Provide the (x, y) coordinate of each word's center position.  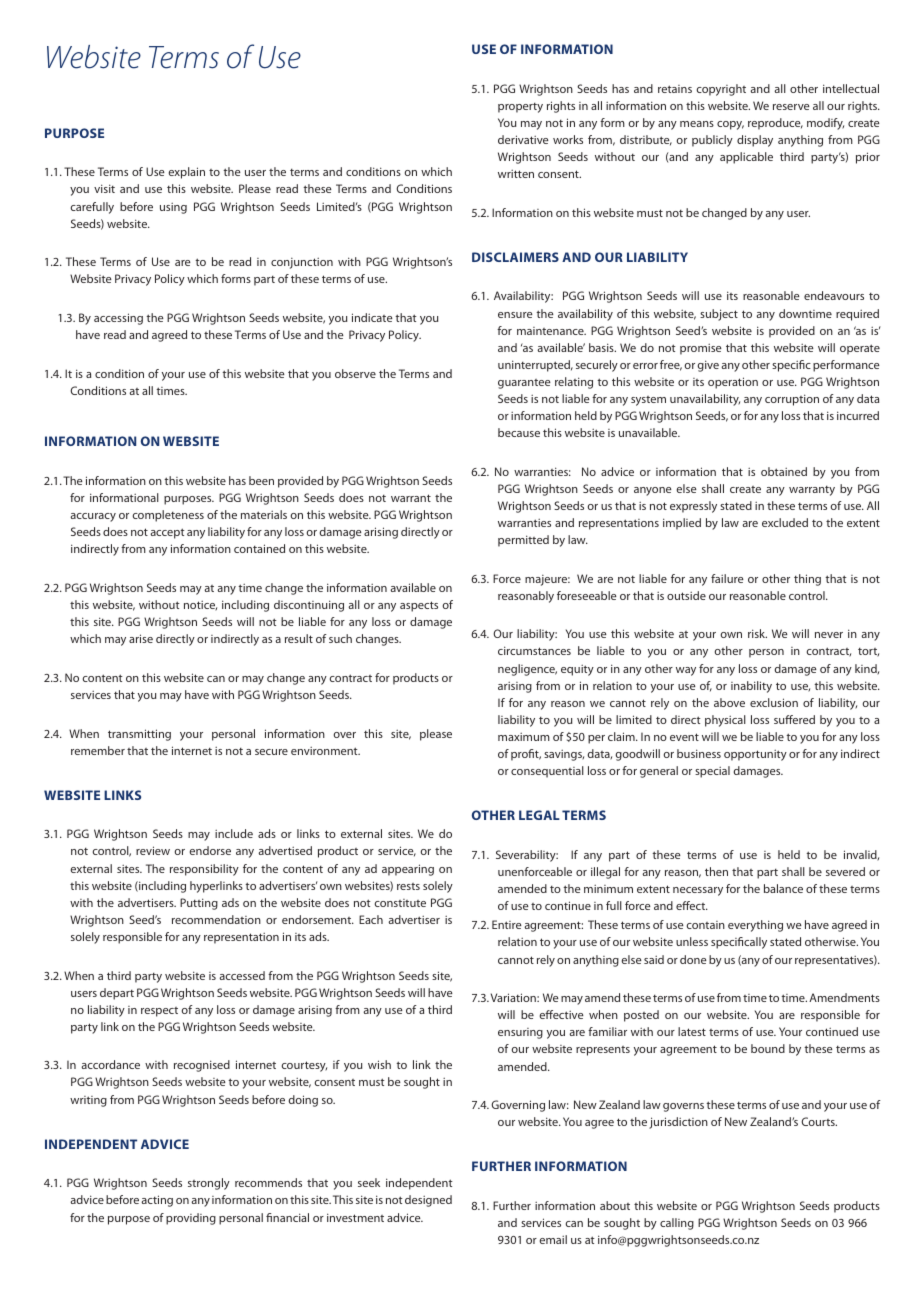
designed (428, 1201)
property (520, 108)
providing (191, 1219)
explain (187, 173)
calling (677, 1224)
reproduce (775, 124)
